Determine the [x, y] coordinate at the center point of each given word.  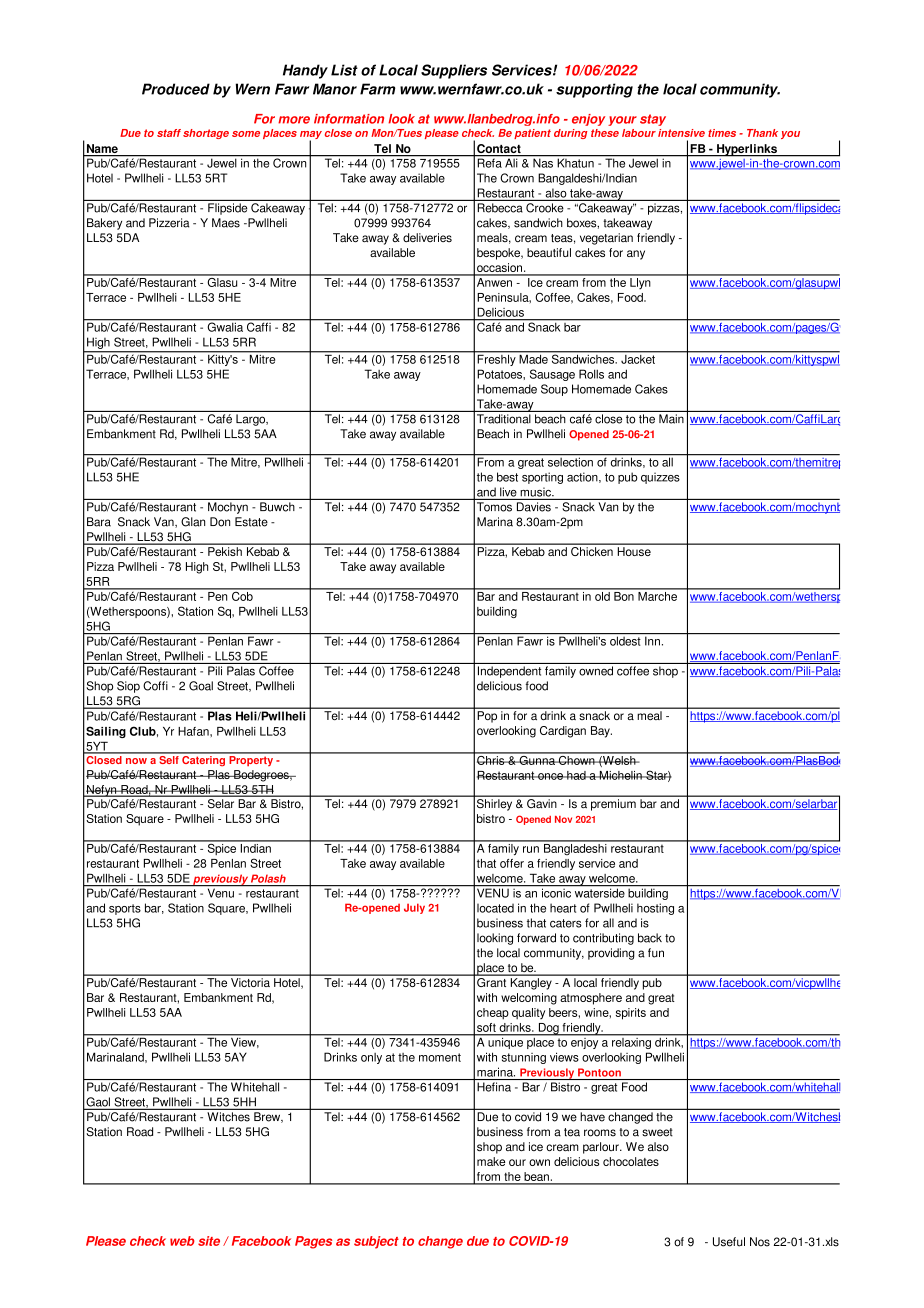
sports [125, 909]
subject [376, 1242]
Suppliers [454, 71]
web [182, 1241]
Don [220, 522]
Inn [652, 641]
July [414, 908]
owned [596, 671]
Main [671, 419]
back [650, 938]
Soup [554, 390]
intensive [681, 133]
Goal [201, 686]
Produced [176, 89]
